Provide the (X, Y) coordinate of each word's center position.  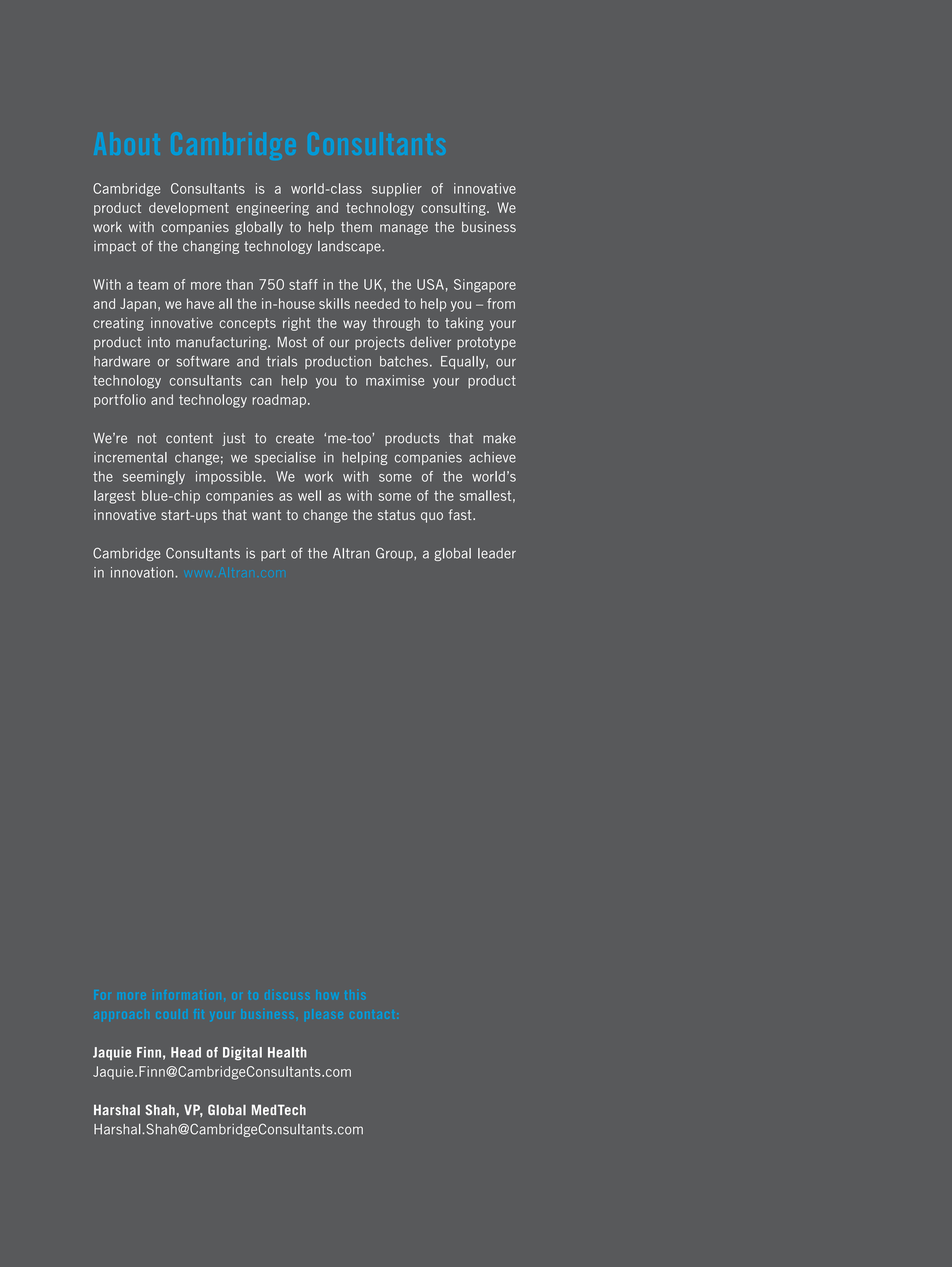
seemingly (154, 478)
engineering (272, 209)
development (189, 209)
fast (461, 514)
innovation (142, 572)
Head (186, 1052)
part (273, 554)
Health (287, 1052)
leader (497, 553)
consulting (454, 209)
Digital (242, 1053)
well (309, 495)
